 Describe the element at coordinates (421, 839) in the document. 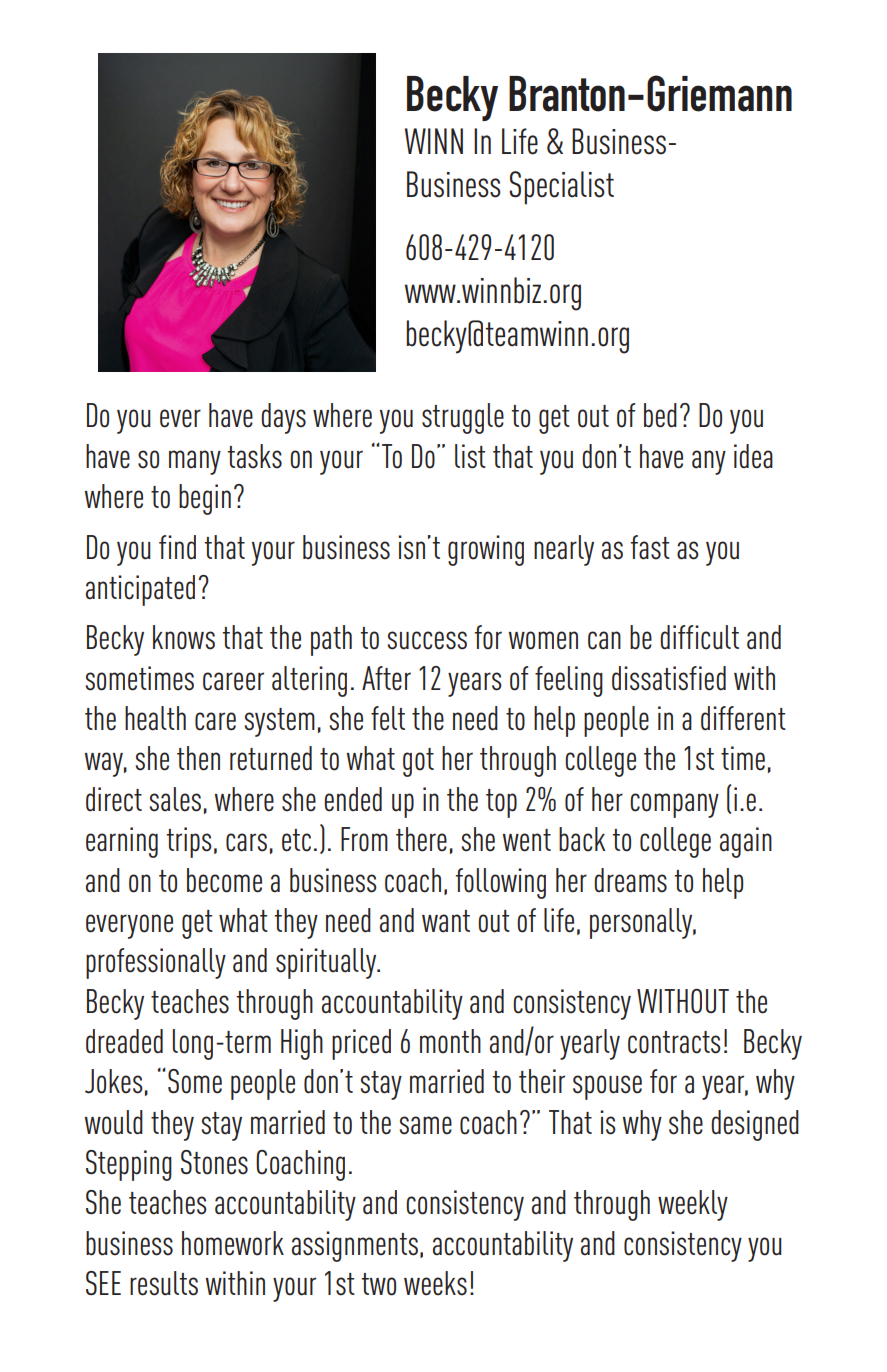

I see `there` at that location.
